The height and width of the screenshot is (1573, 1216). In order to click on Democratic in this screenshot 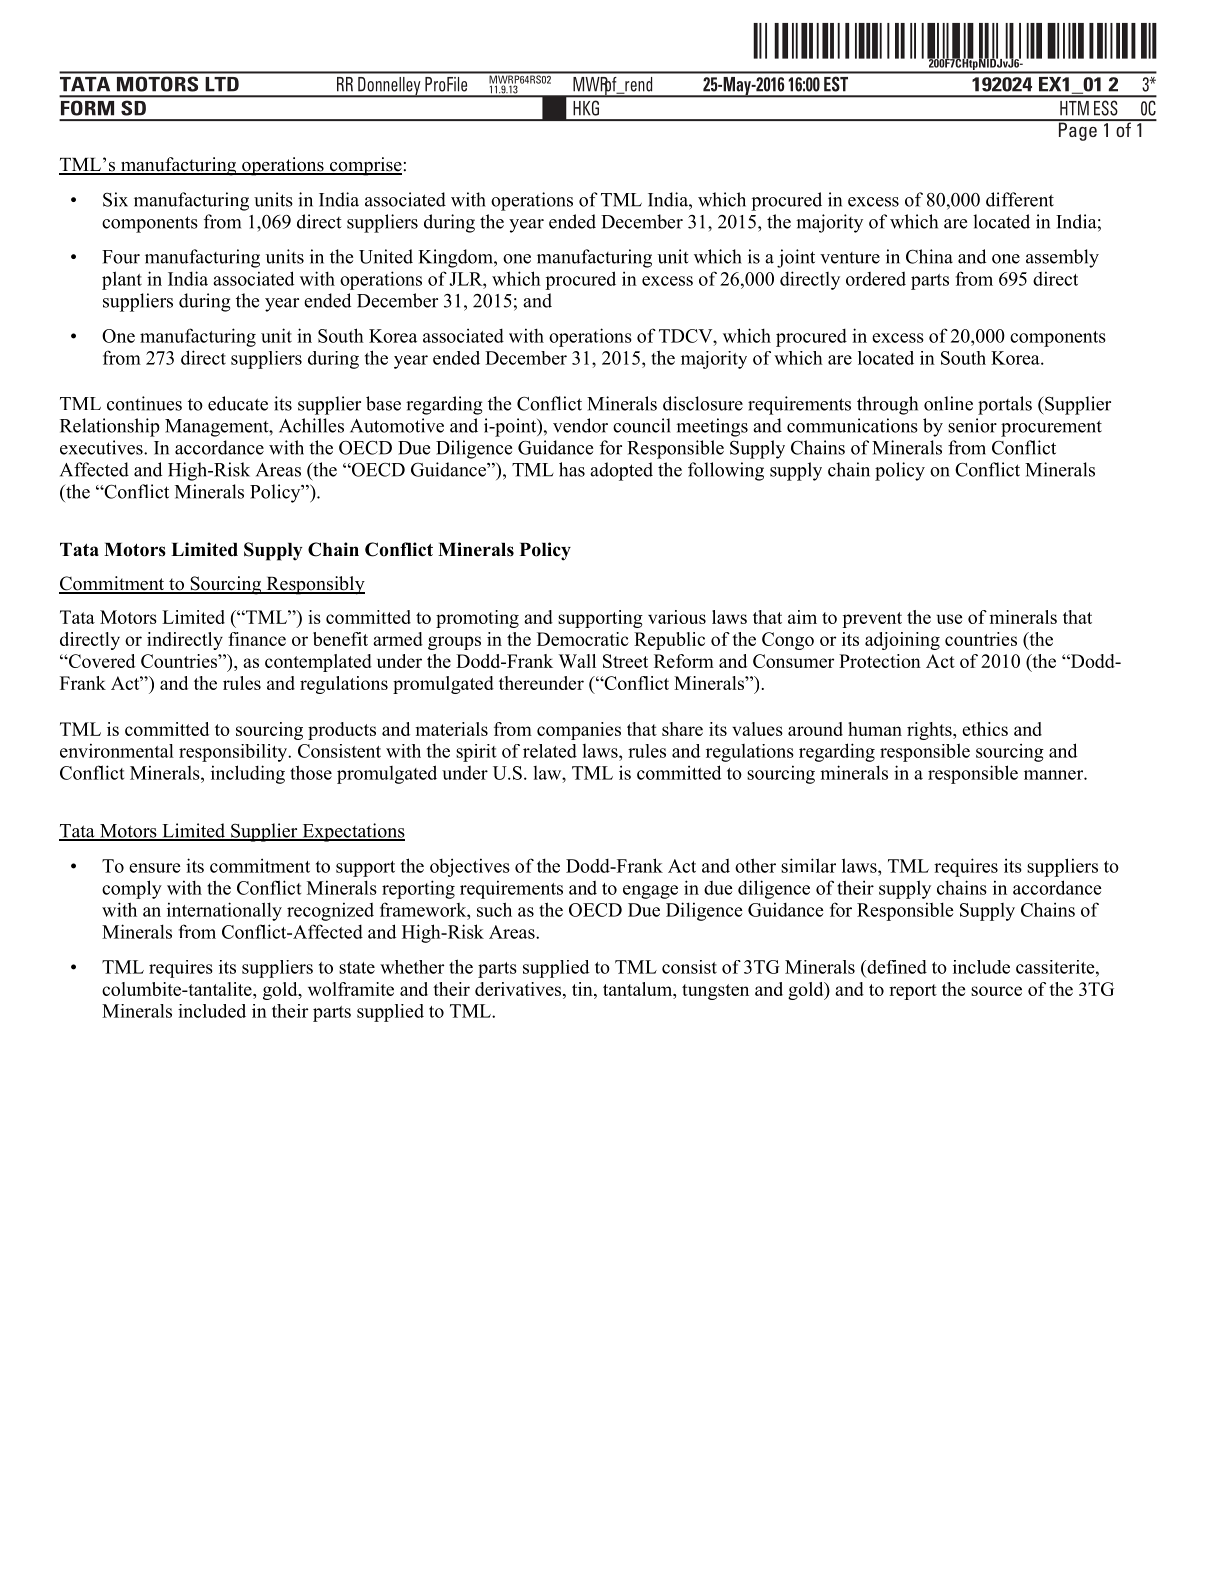, I will do `click(583, 639)`.
